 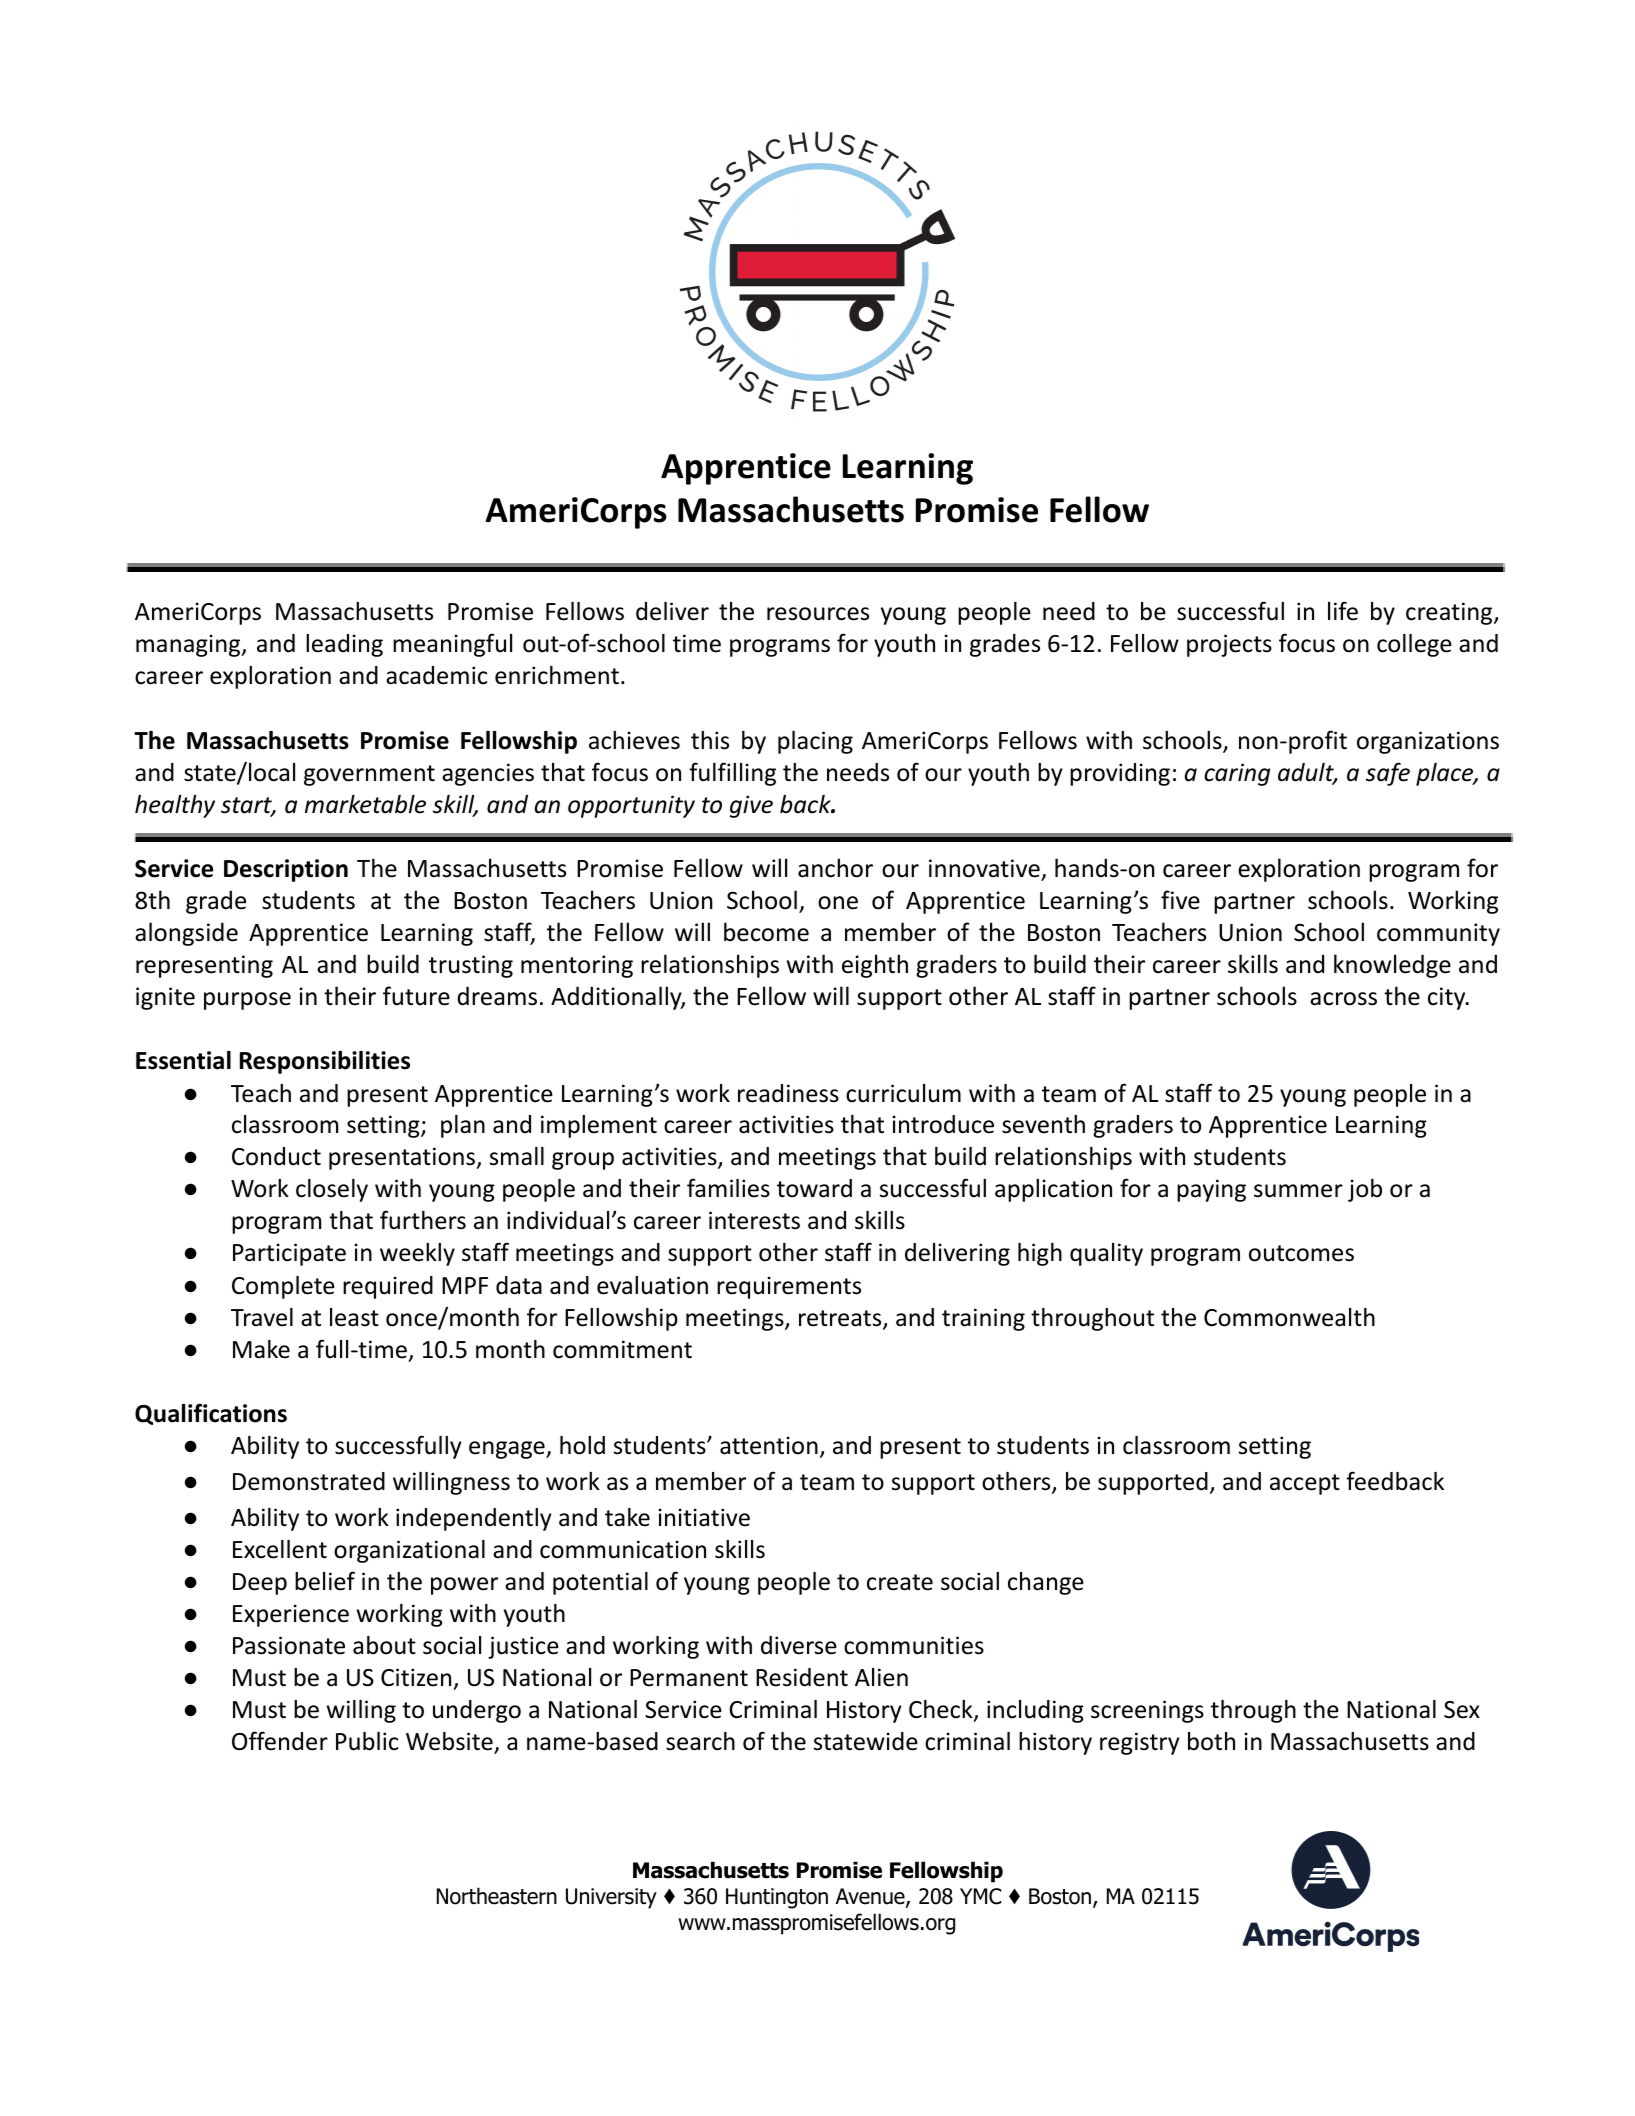 What do you see at coordinates (1301, 1253) in the page?
I see `outcomes` at bounding box center [1301, 1253].
